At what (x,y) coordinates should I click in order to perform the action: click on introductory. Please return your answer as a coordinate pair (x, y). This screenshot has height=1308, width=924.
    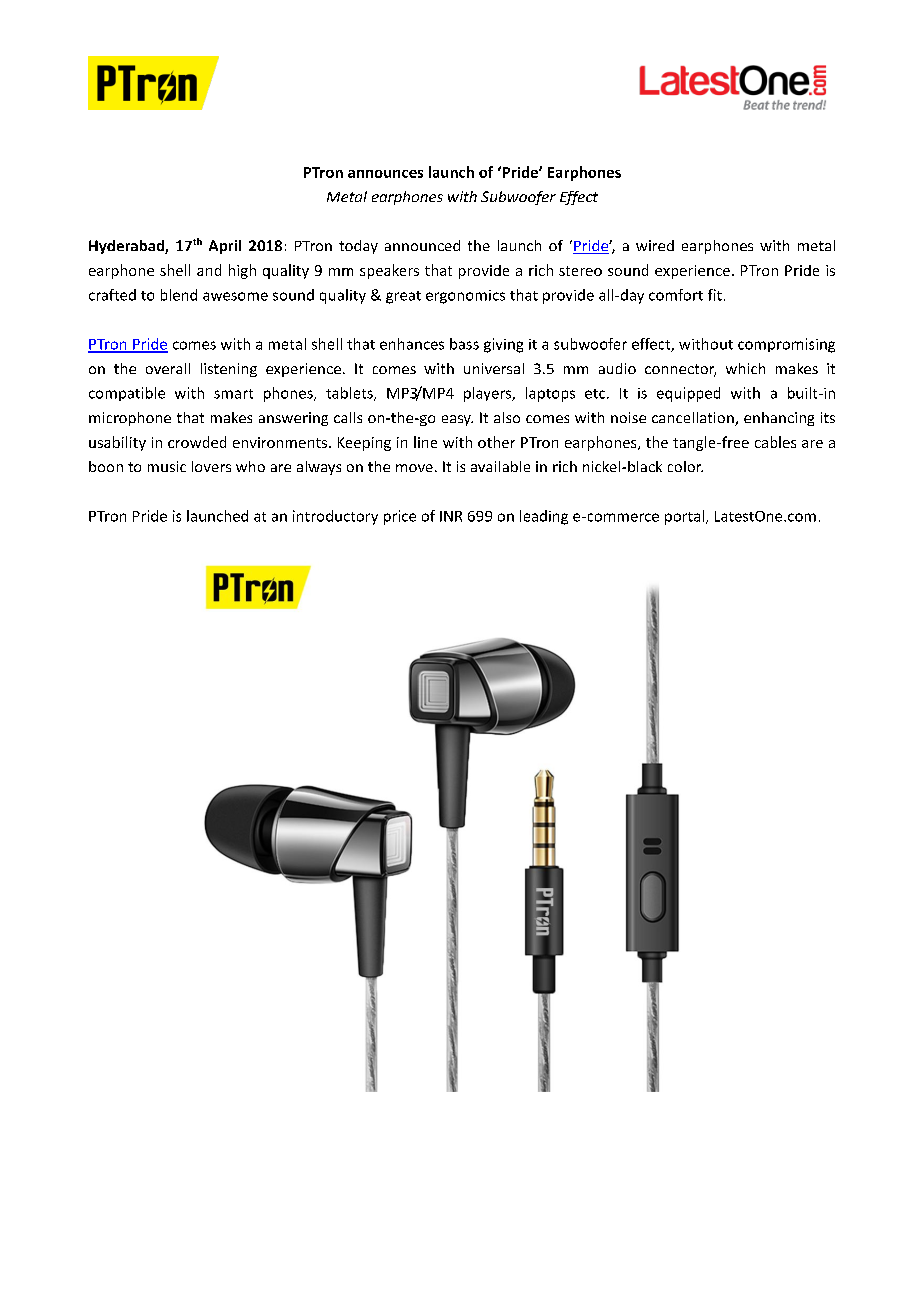
    Looking at the image, I should click on (335, 517).
